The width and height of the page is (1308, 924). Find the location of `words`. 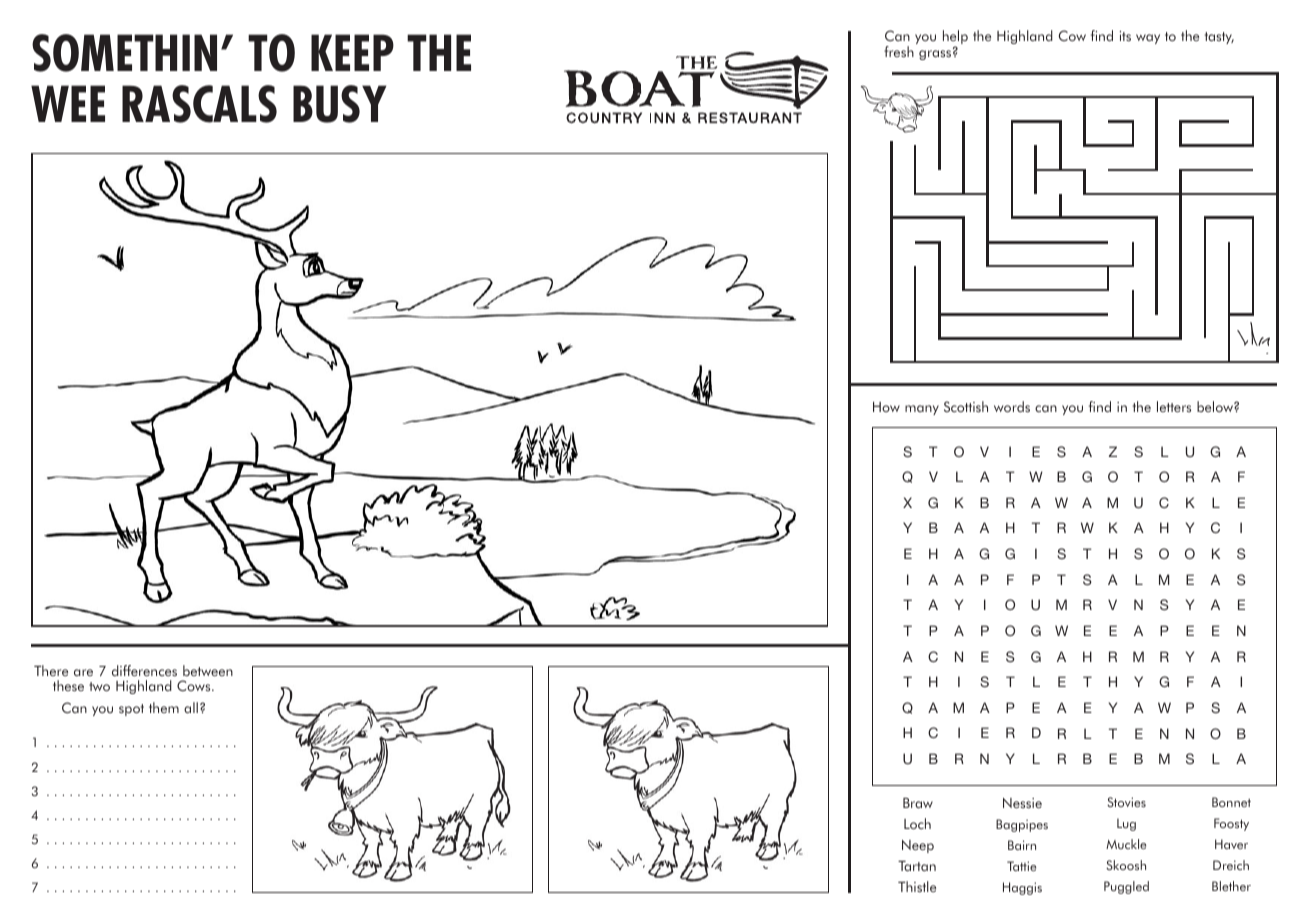

words is located at coordinates (1012, 406).
